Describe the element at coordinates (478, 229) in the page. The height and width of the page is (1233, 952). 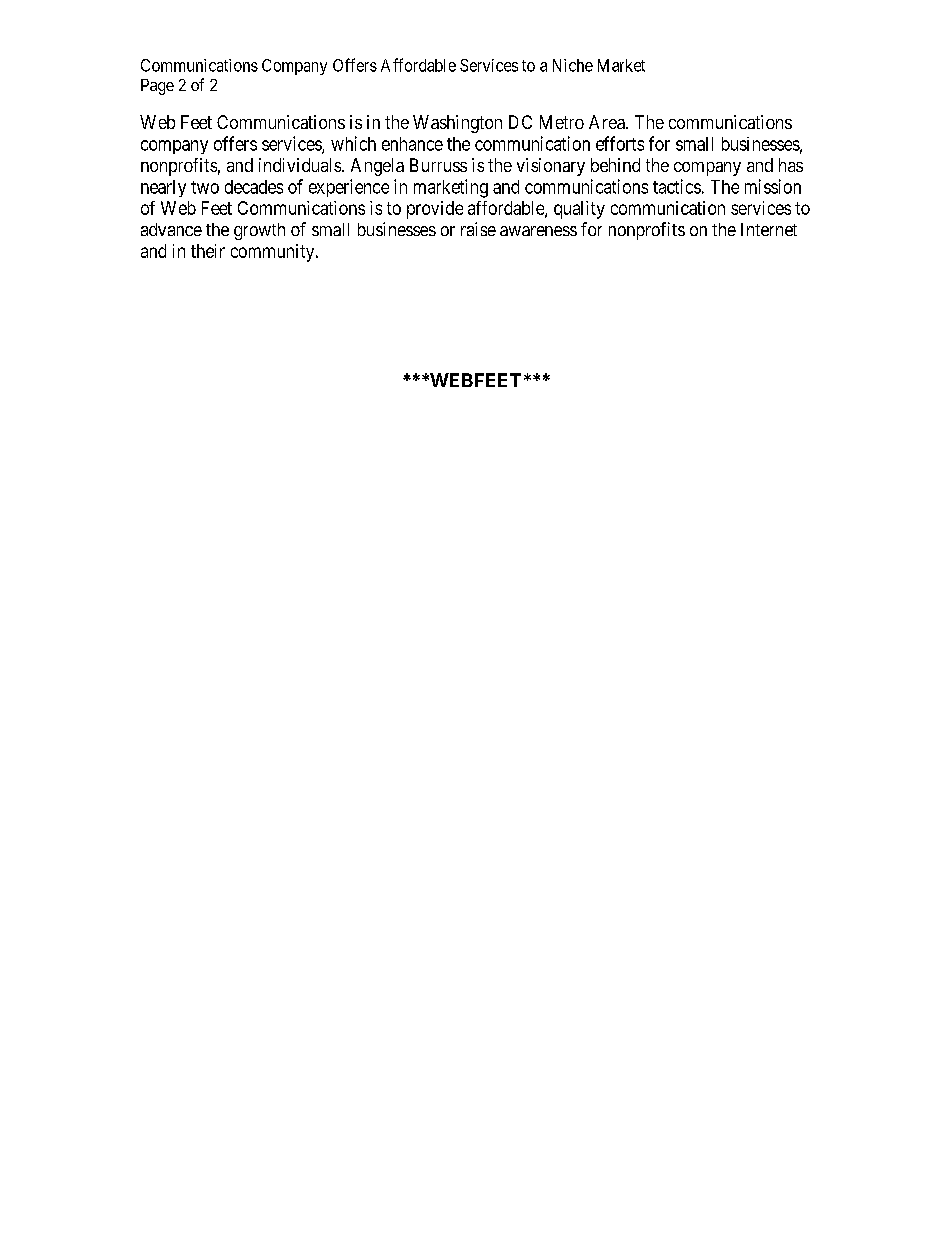
I see `raise` at that location.
